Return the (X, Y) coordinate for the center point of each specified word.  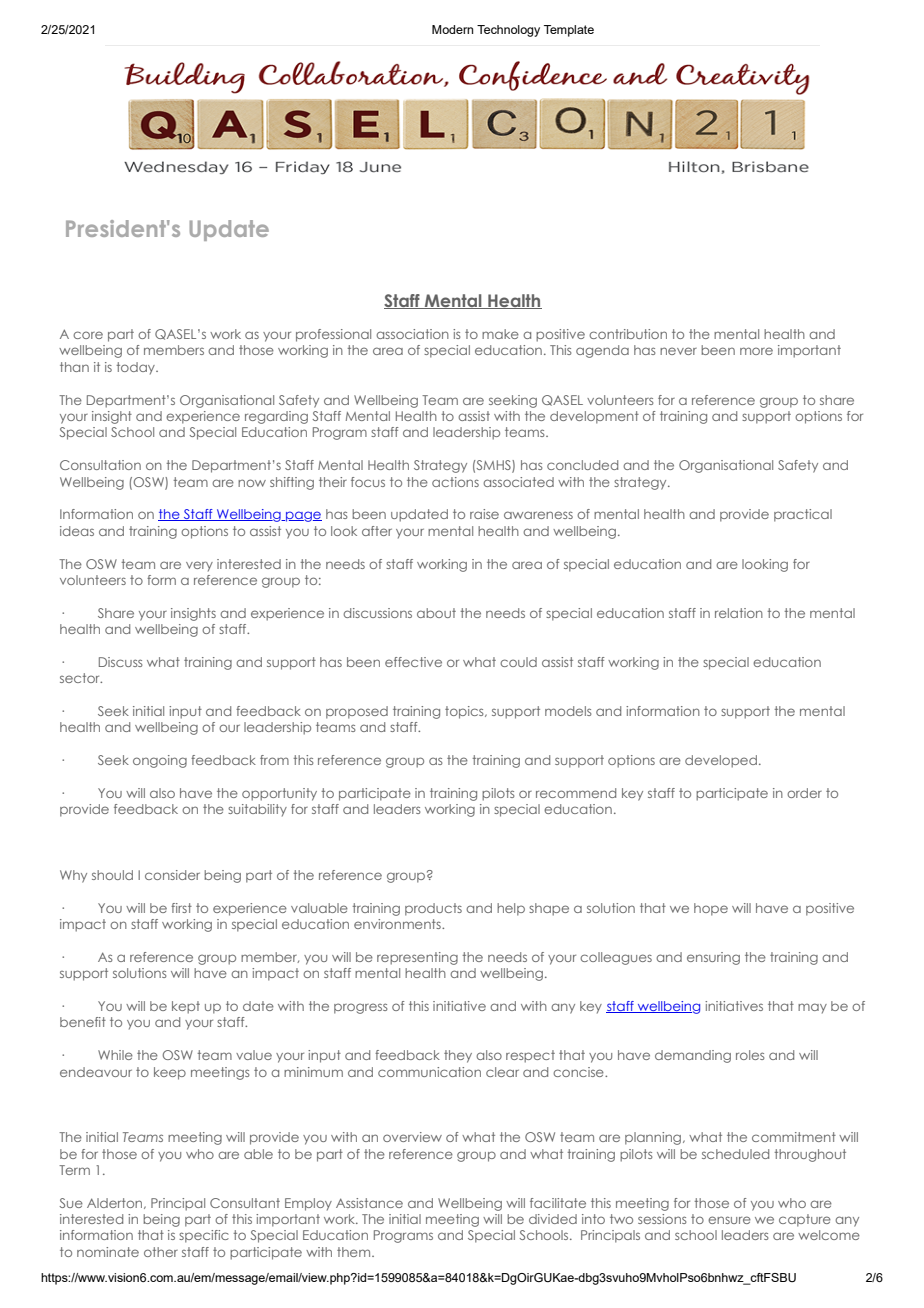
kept (186, 1007)
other (161, 1252)
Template (569, 31)
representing (417, 958)
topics (465, 712)
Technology (508, 31)
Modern (452, 29)
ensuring (713, 958)
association (412, 334)
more (756, 351)
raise (484, 514)
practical (803, 515)
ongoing (160, 761)
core (88, 335)
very (199, 566)
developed (721, 761)
